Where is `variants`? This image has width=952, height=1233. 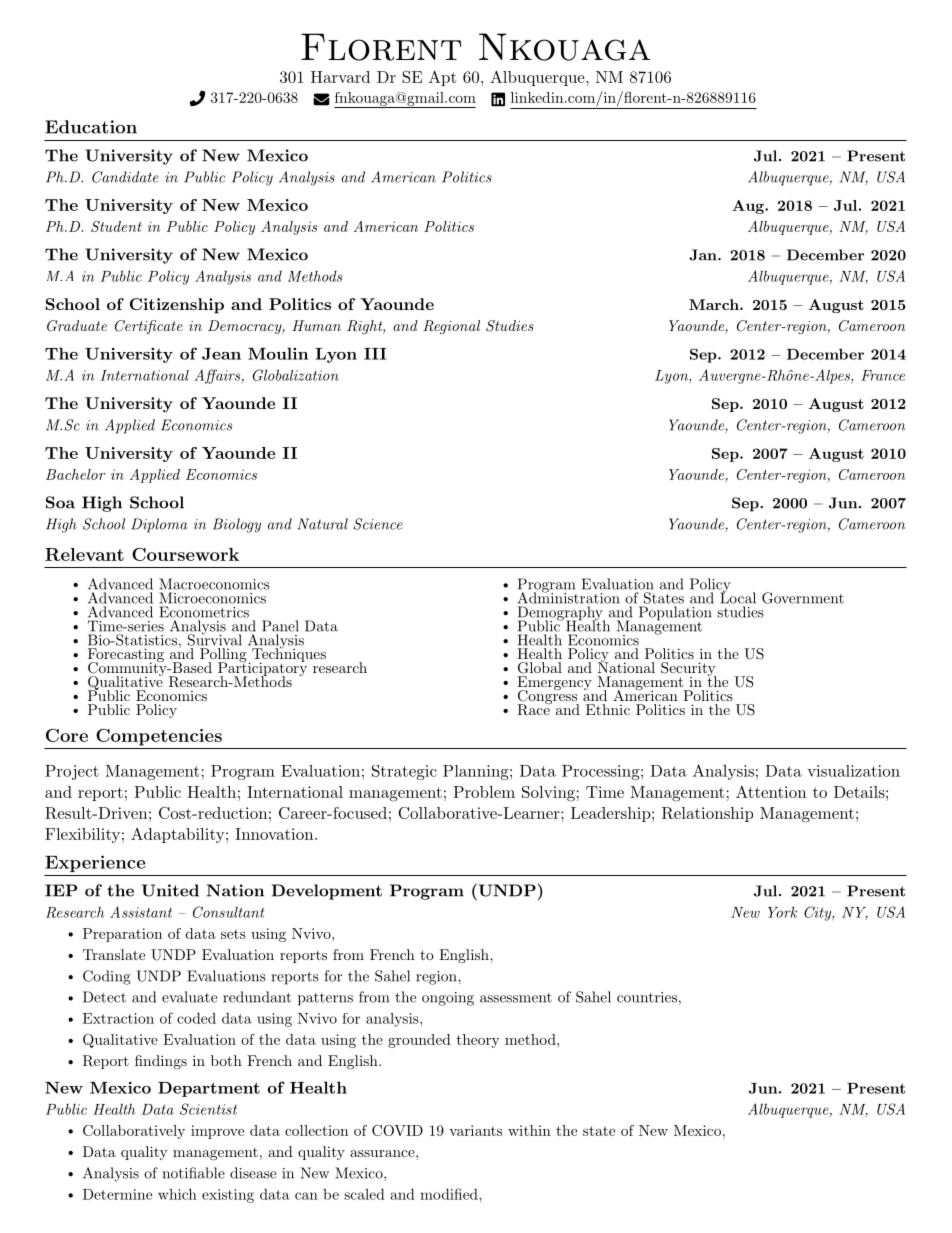 variants is located at coordinates (475, 1130).
